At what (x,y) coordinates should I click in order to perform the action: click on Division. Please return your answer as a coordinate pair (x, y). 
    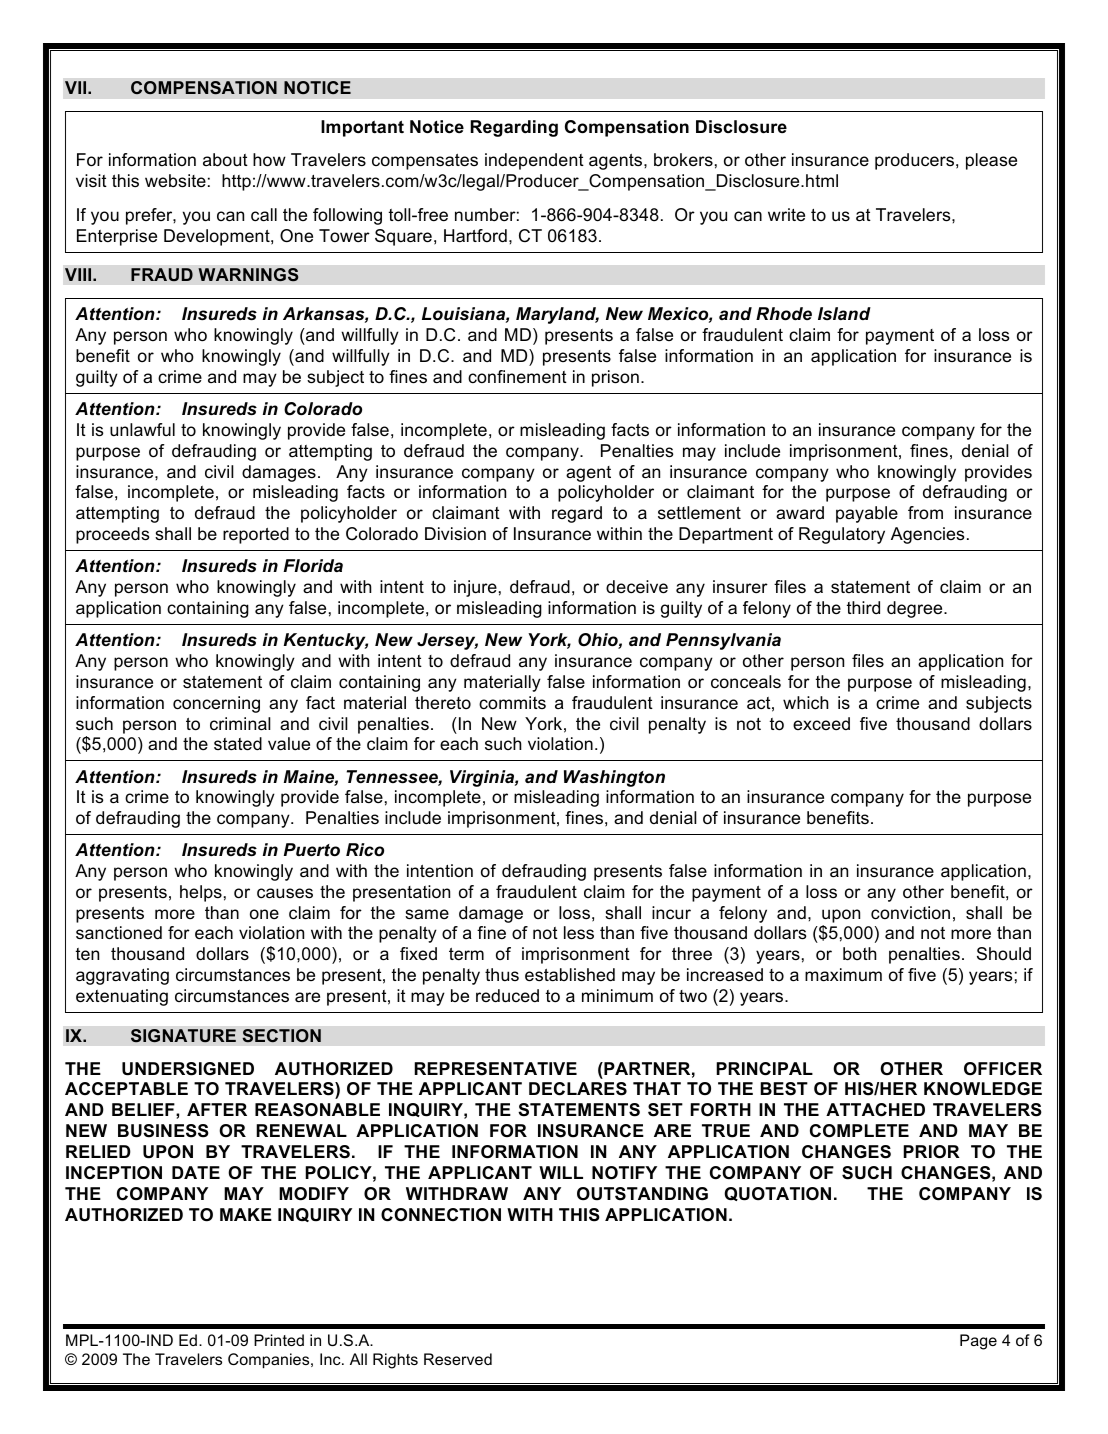
    Looking at the image, I should click on (455, 534).
